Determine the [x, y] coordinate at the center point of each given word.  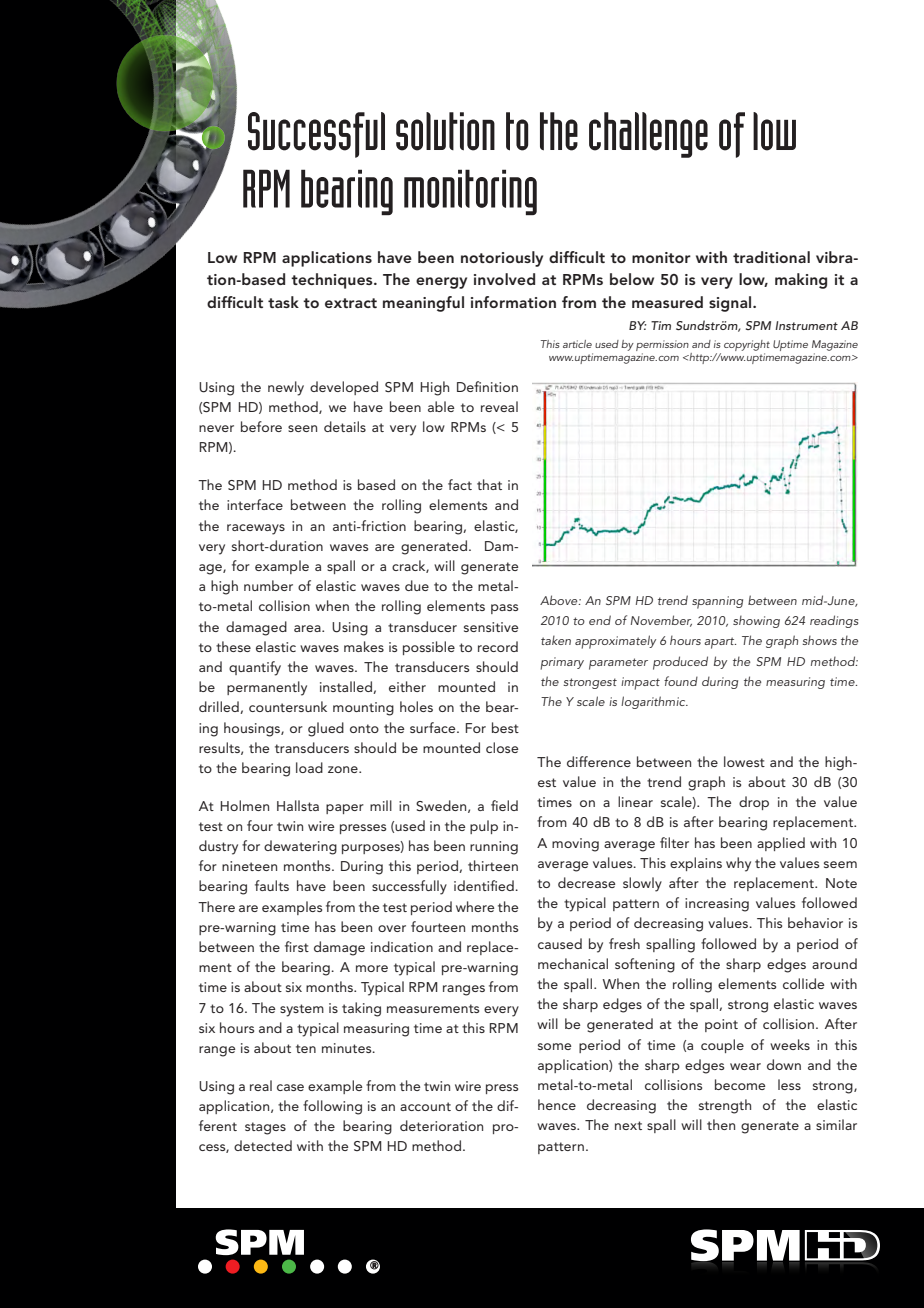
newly [286, 388]
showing [756, 621]
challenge [648, 135]
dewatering [300, 847]
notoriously [502, 259]
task [283, 302]
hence [557, 1104]
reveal [499, 406]
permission [663, 347]
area [308, 628]
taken [556, 640]
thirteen [493, 865]
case [290, 1087]
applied [781, 844]
